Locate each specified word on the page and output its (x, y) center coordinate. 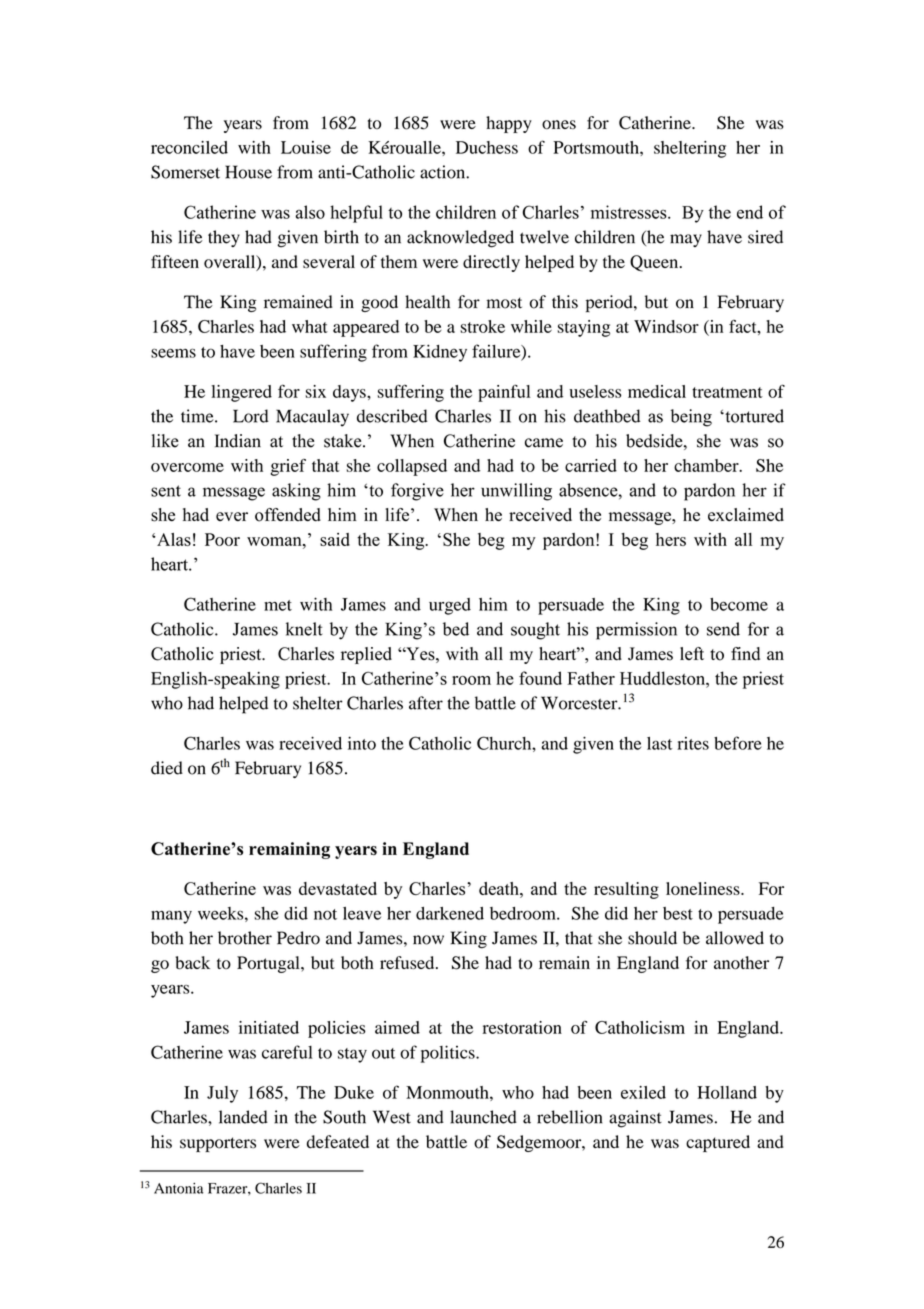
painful (504, 393)
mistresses (630, 212)
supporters (218, 1144)
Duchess (487, 147)
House (248, 172)
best (678, 913)
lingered (241, 393)
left (692, 653)
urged (450, 606)
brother (245, 938)
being (691, 418)
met (278, 605)
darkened (450, 913)
